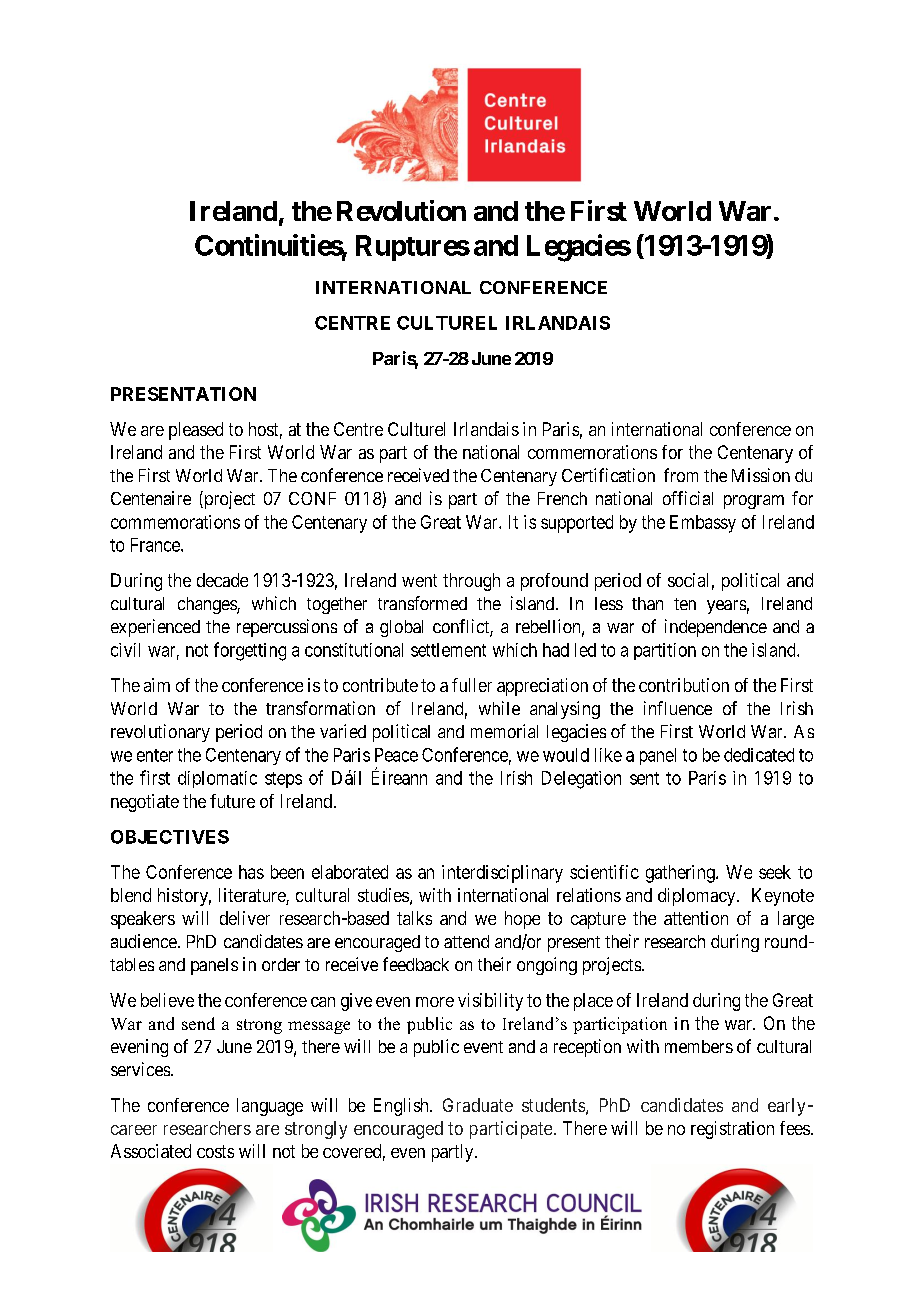 The width and height of the screenshot is (924, 1307). Describe the element at coordinates (478, 1105) in the screenshot. I see `Graduate` at that location.
